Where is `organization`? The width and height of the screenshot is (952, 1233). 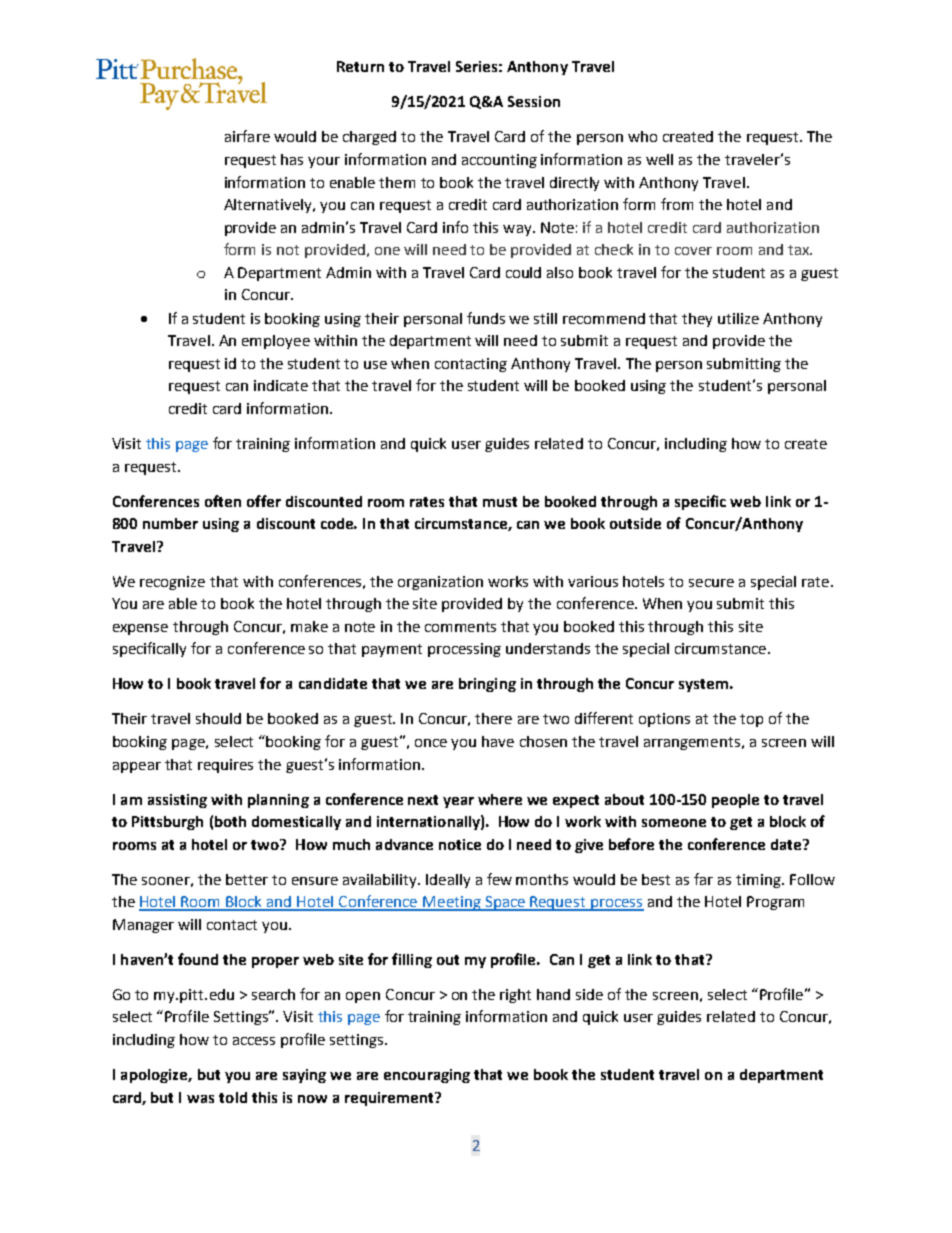 organization is located at coordinates (440, 583).
